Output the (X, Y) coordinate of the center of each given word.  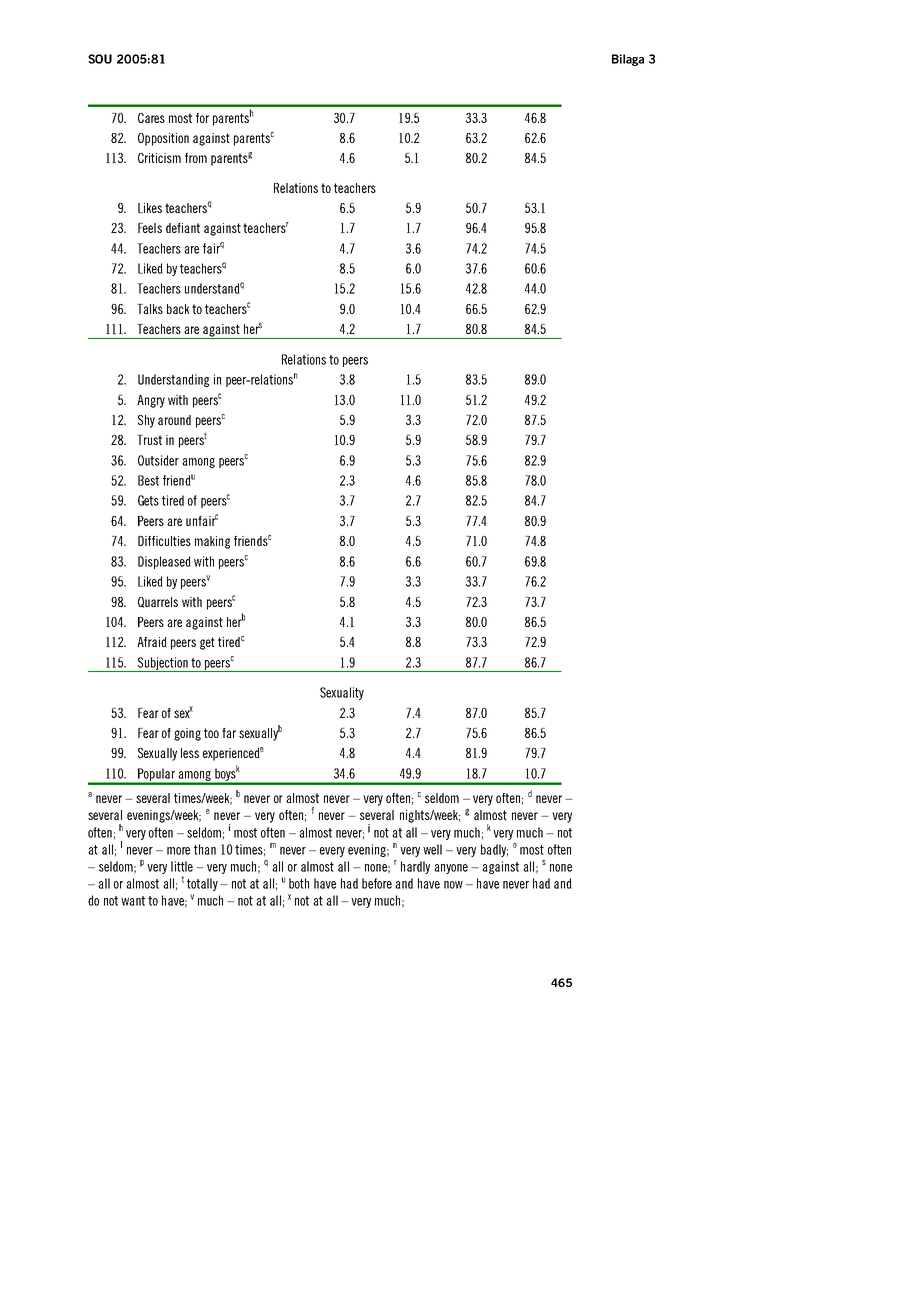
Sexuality (342, 693)
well (432, 849)
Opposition (163, 139)
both (299, 883)
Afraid (152, 642)
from (196, 158)
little (182, 866)
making (212, 542)
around (174, 420)
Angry (151, 401)
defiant (183, 228)
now (453, 885)
